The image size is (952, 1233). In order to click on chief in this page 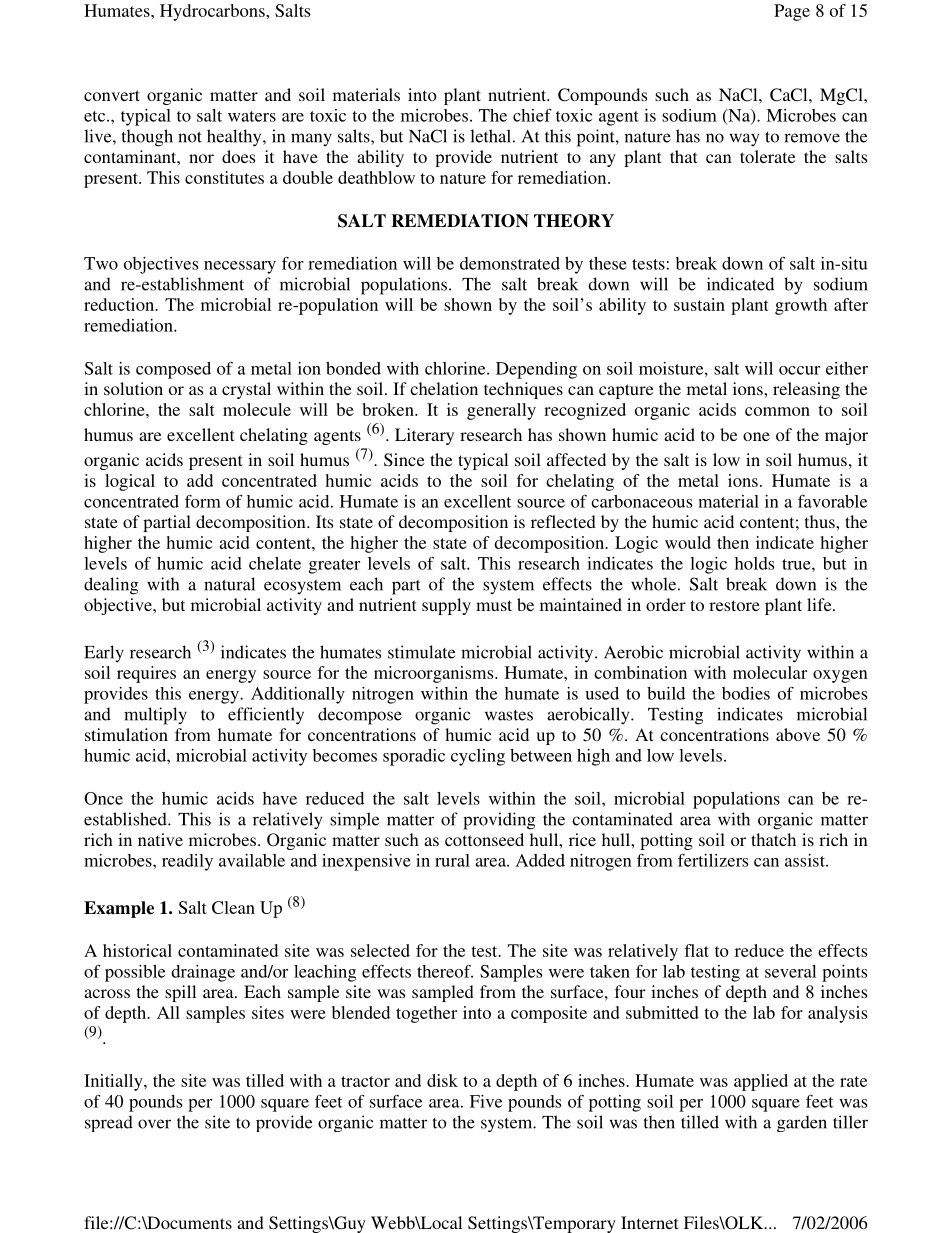, I will do `click(532, 115)`.
